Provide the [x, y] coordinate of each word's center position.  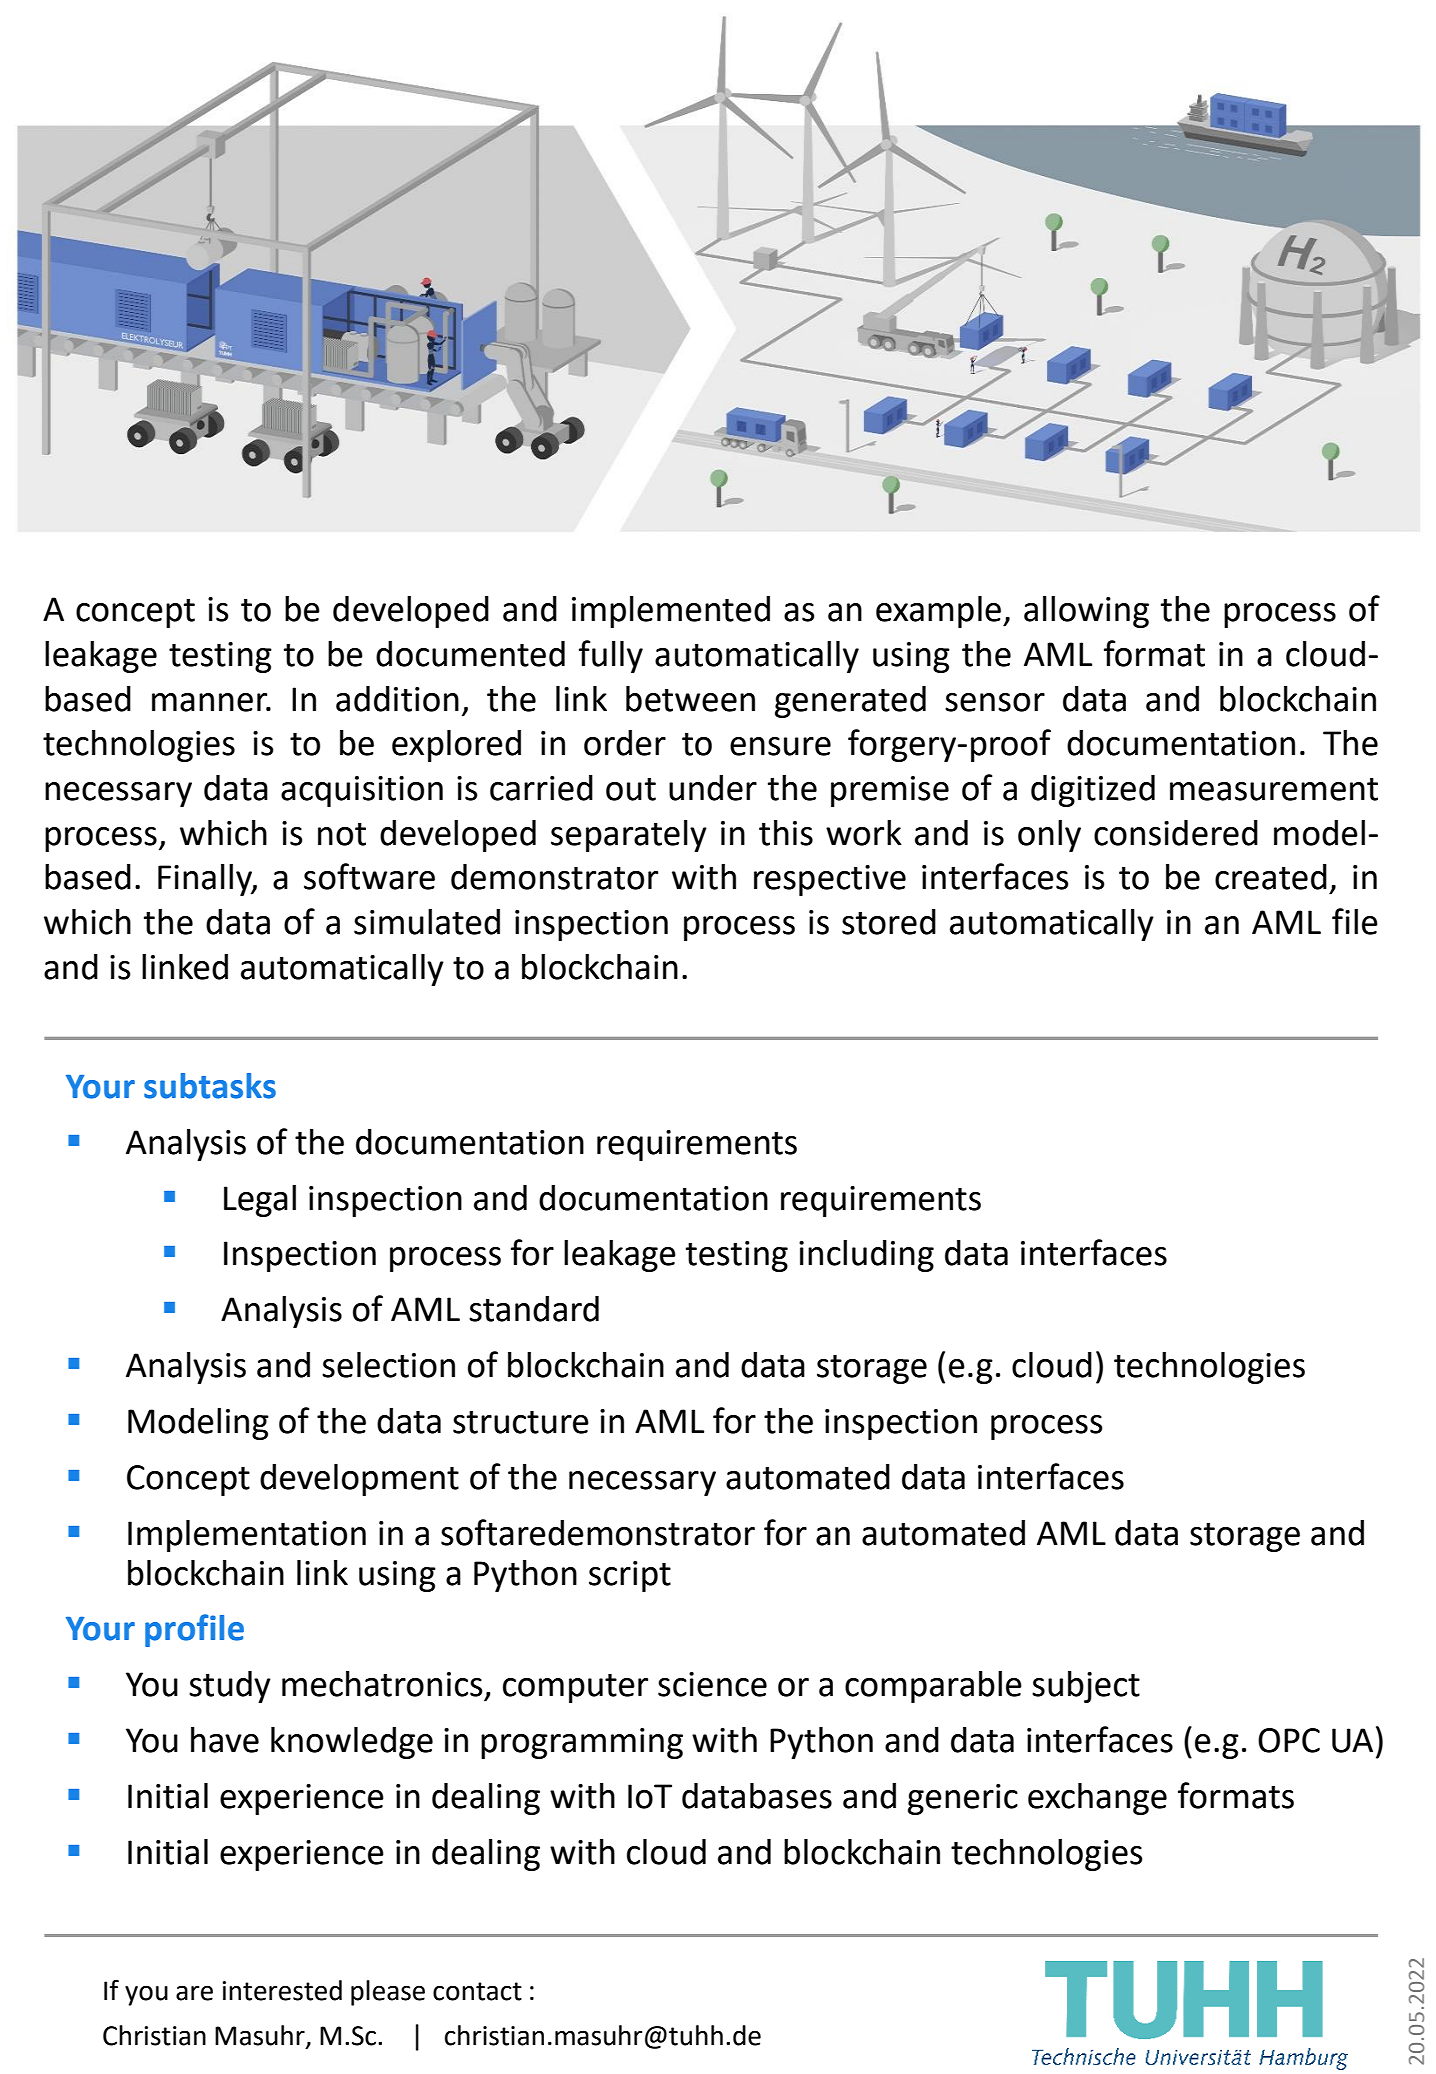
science [712, 1684]
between [690, 699]
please [388, 1993]
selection [388, 1365]
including [866, 1256]
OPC [1289, 1740]
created [1271, 877]
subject [1086, 1687]
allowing [1086, 612]
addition [397, 699]
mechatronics [382, 1684]
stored [889, 922]
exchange [1097, 1799]
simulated [427, 922]
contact [477, 1991]
